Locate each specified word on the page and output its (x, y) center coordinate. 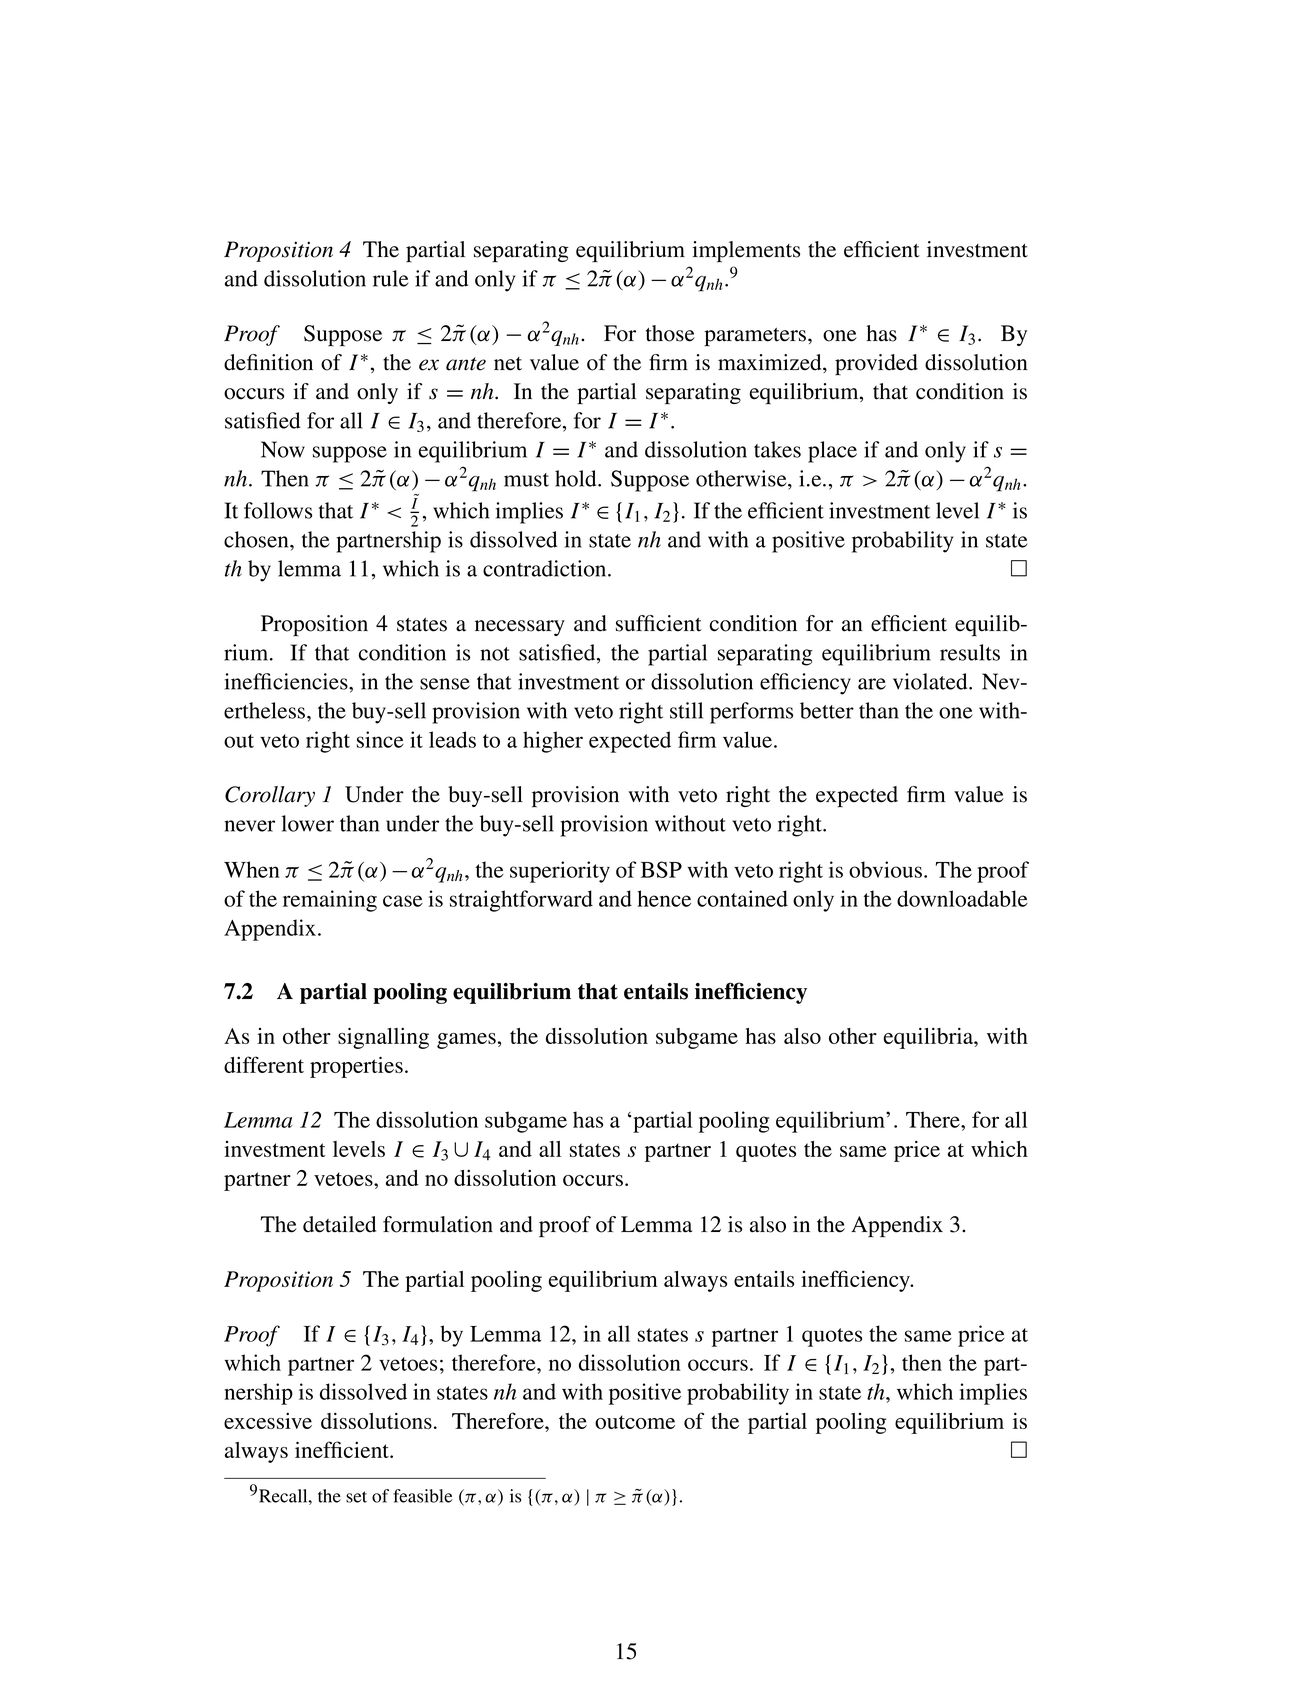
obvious (885, 869)
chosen (257, 539)
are (872, 684)
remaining (330, 901)
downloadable (962, 898)
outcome (635, 1422)
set (356, 1497)
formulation (438, 1224)
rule (391, 278)
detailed (339, 1224)
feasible (423, 1496)
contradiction (546, 568)
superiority (560, 872)
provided (876, 365)
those (670, 333)
